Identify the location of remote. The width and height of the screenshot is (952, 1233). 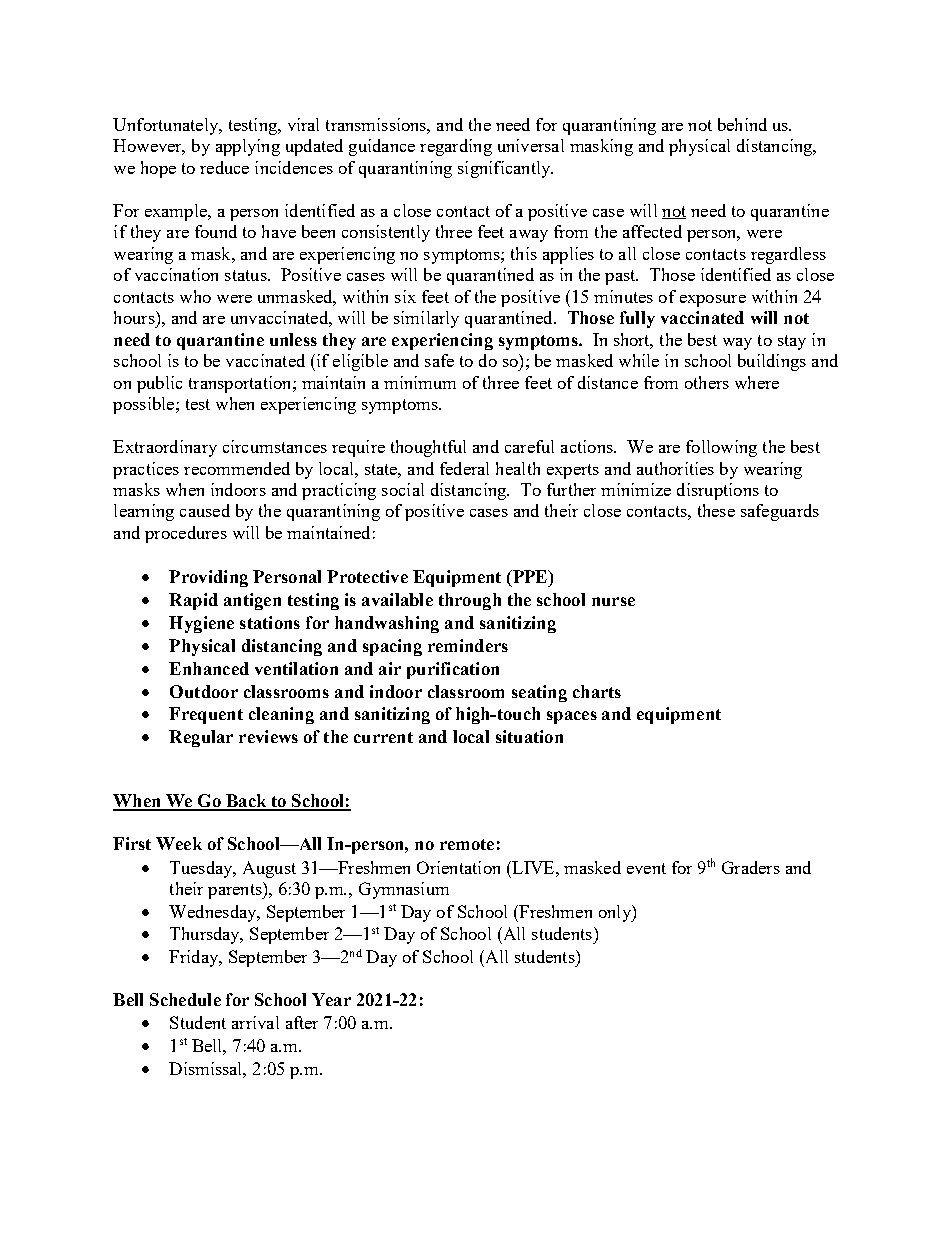
(467, 844).
